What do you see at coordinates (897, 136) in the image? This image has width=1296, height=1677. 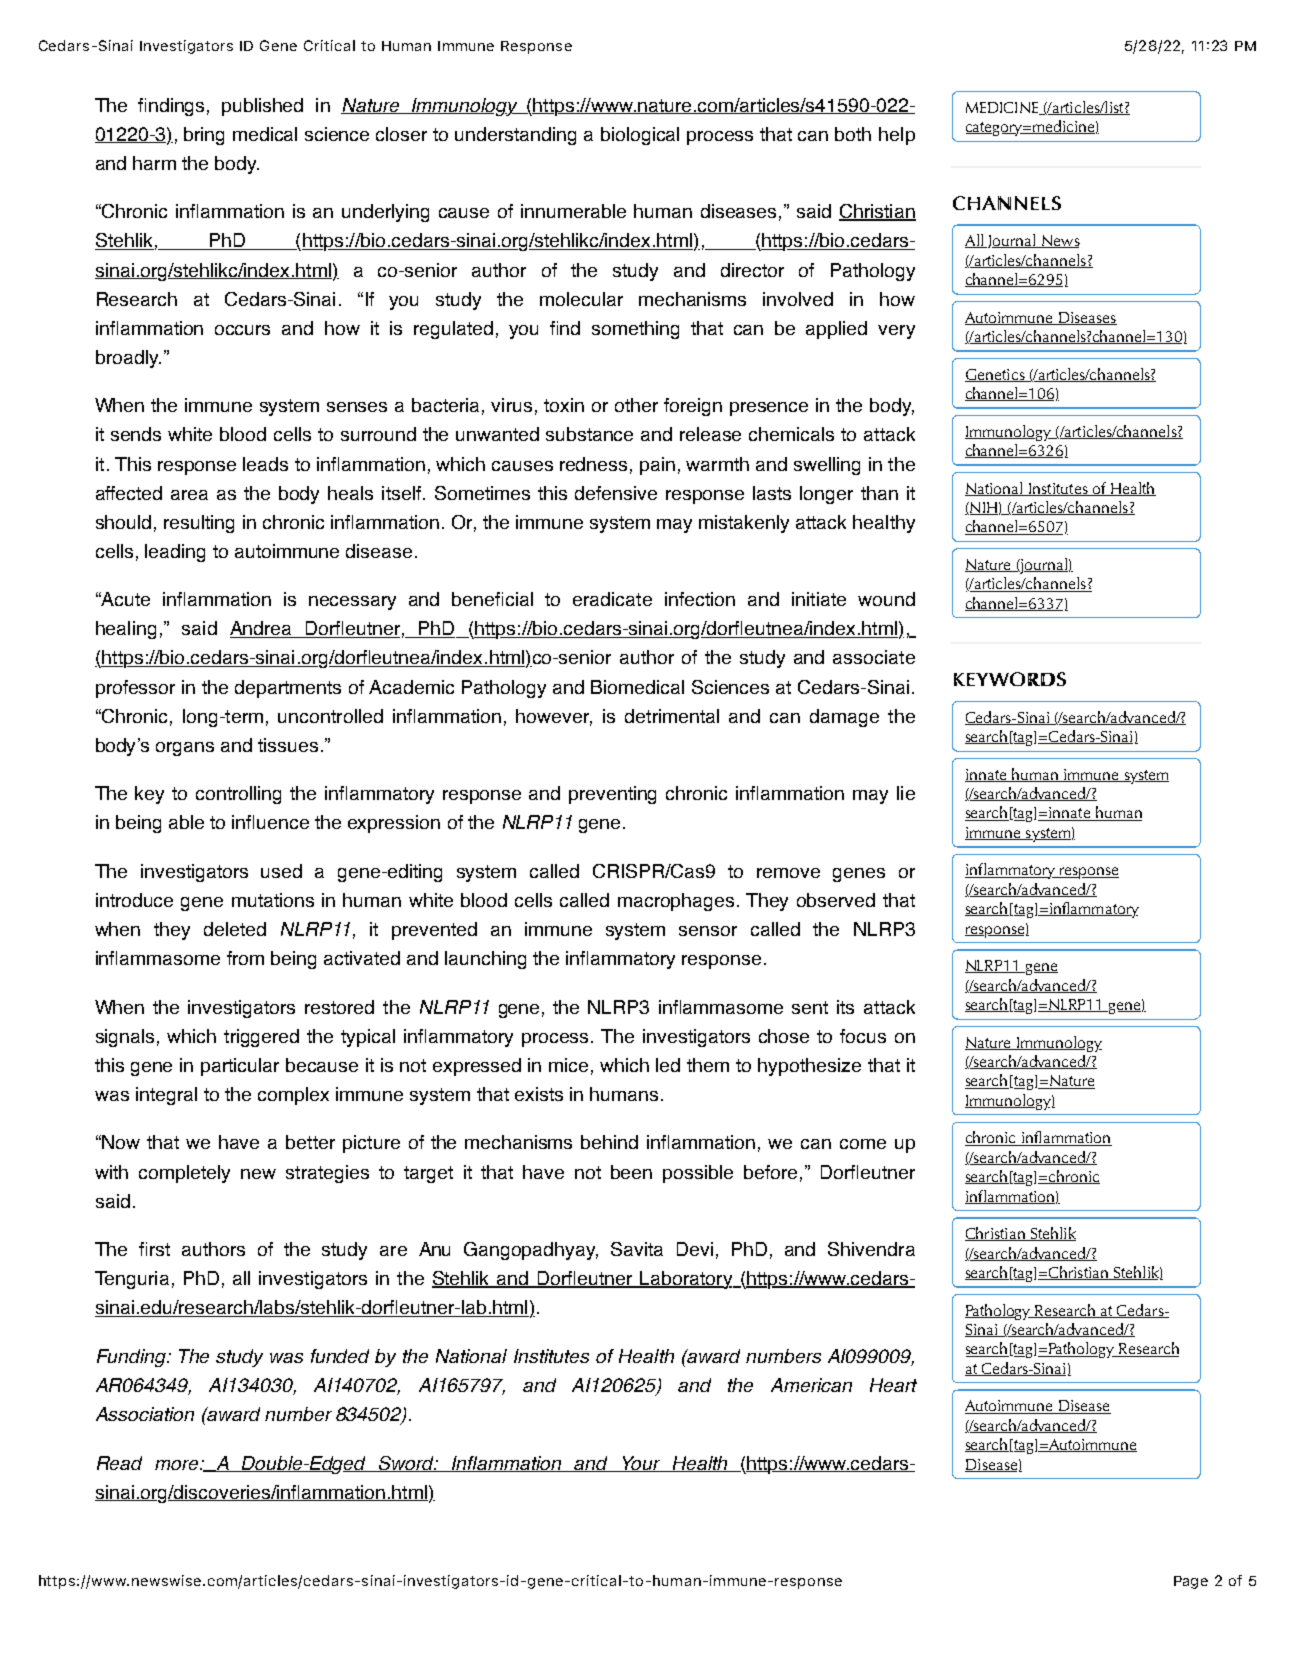 I see `help` at bounding box center [897, 136].
